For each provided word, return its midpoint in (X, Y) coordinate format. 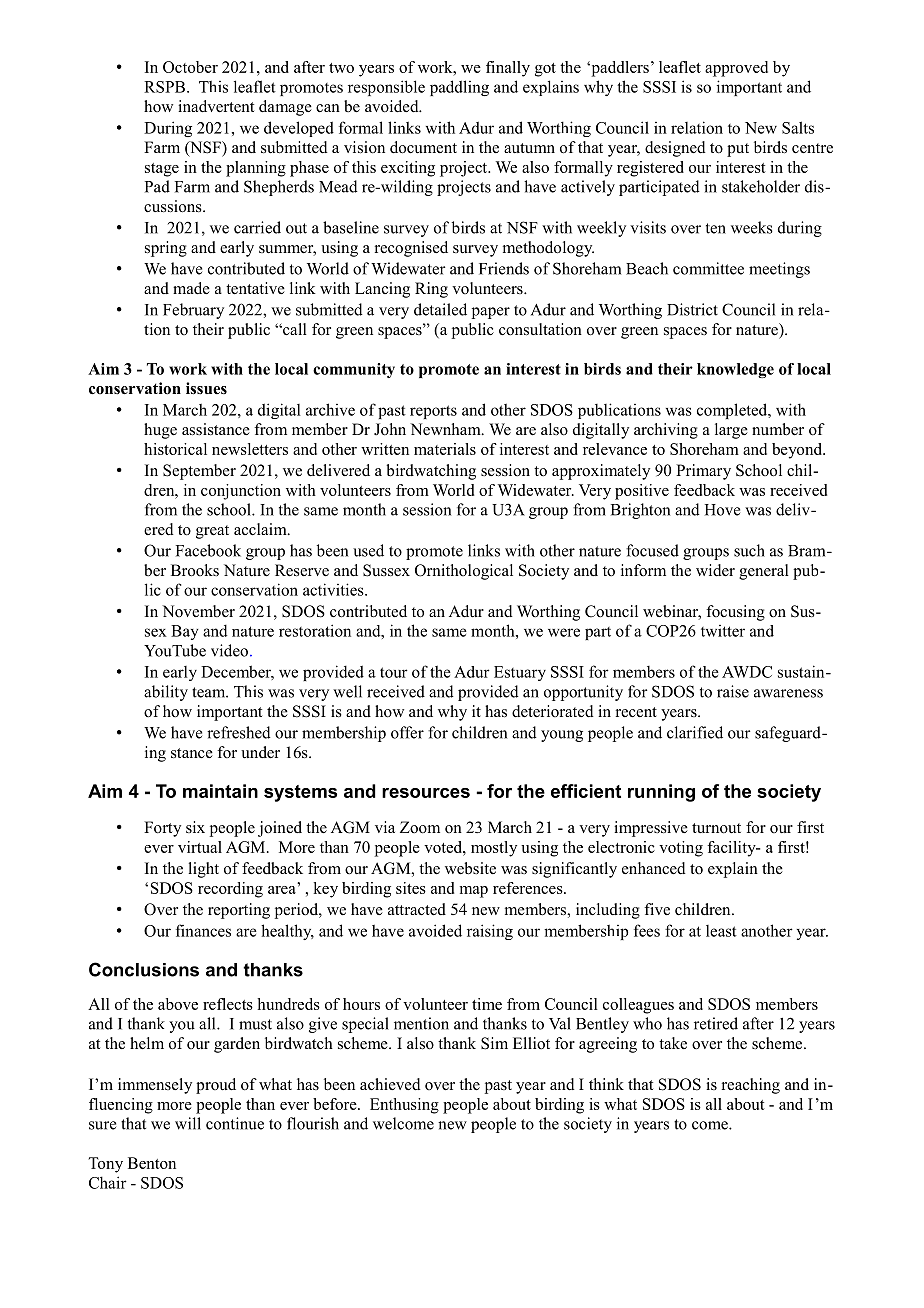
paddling (459, 88)
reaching (751, 1086)
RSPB (164, 87)
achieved (390, 1084)
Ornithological (464, 572)
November (198, 611)
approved (736, 69)
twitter (723, 631)
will (188, 1123)
